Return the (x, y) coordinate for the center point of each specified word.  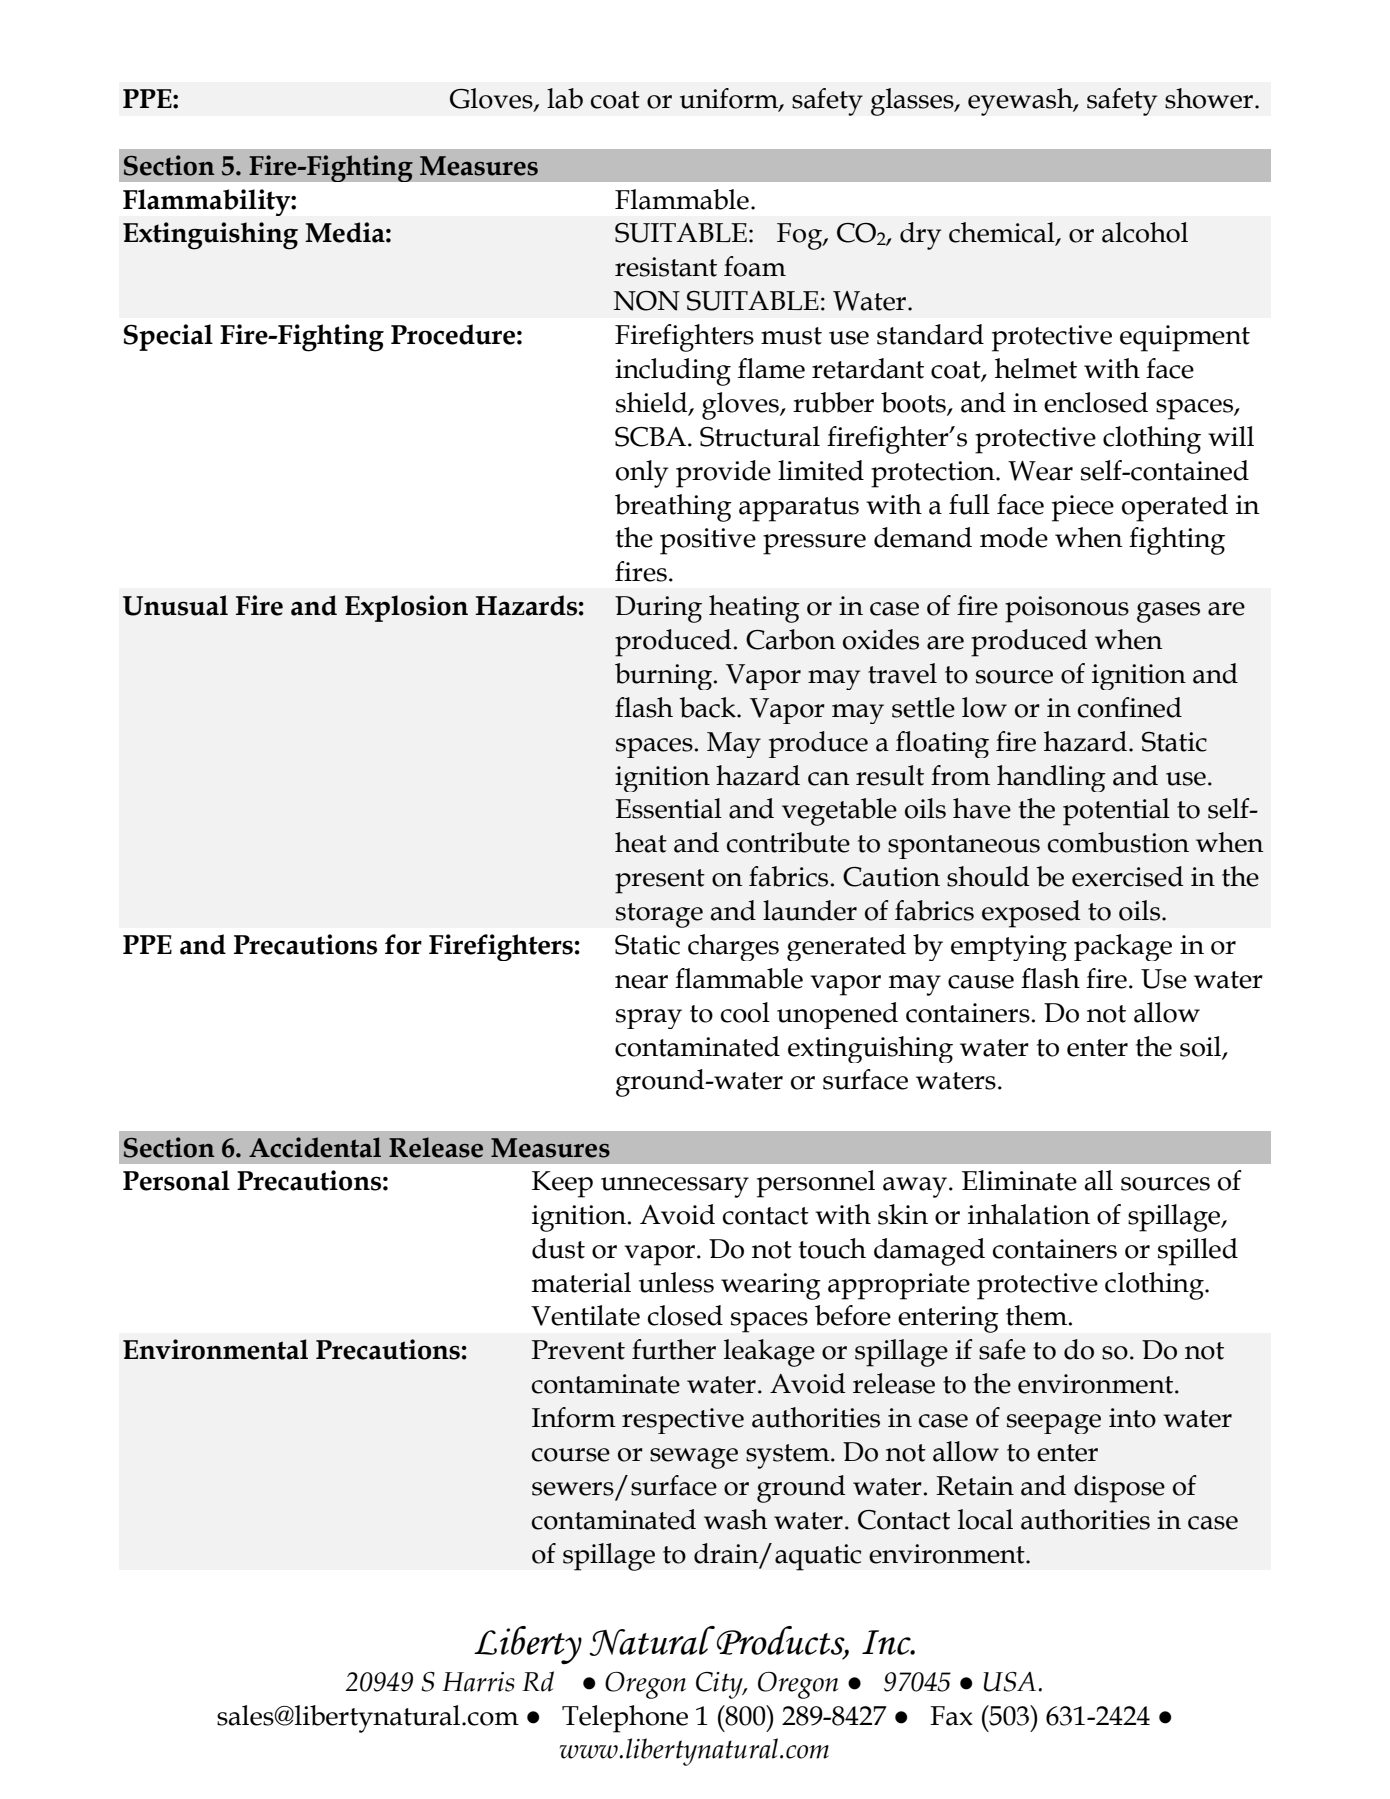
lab (565, 98)
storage (659, 915)
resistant (666, 267)
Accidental (315, 1147)
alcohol (1145, 232)
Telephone (625, 1719)
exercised (1128, 876)
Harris (478, 1682)
